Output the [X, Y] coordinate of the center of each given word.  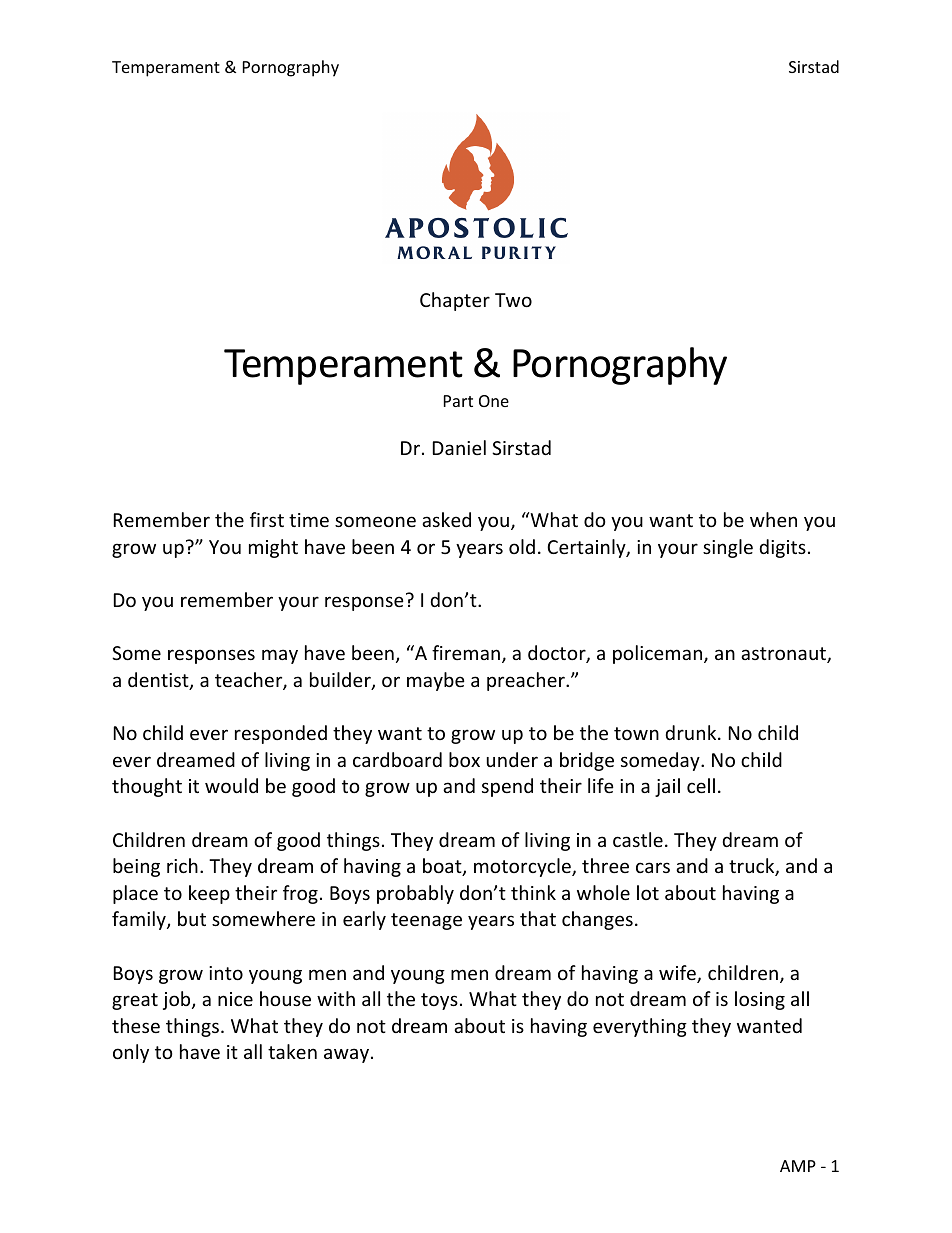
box [464, 759]
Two [513, 300]
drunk [692, 732]
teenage [426, 921]
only [131, 1053]
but [192, 918]
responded [281, 734]
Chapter [455, 301]
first [267, 519]
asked [446, 519]
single [728, 548]
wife [678, 974]
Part [458, 401]
